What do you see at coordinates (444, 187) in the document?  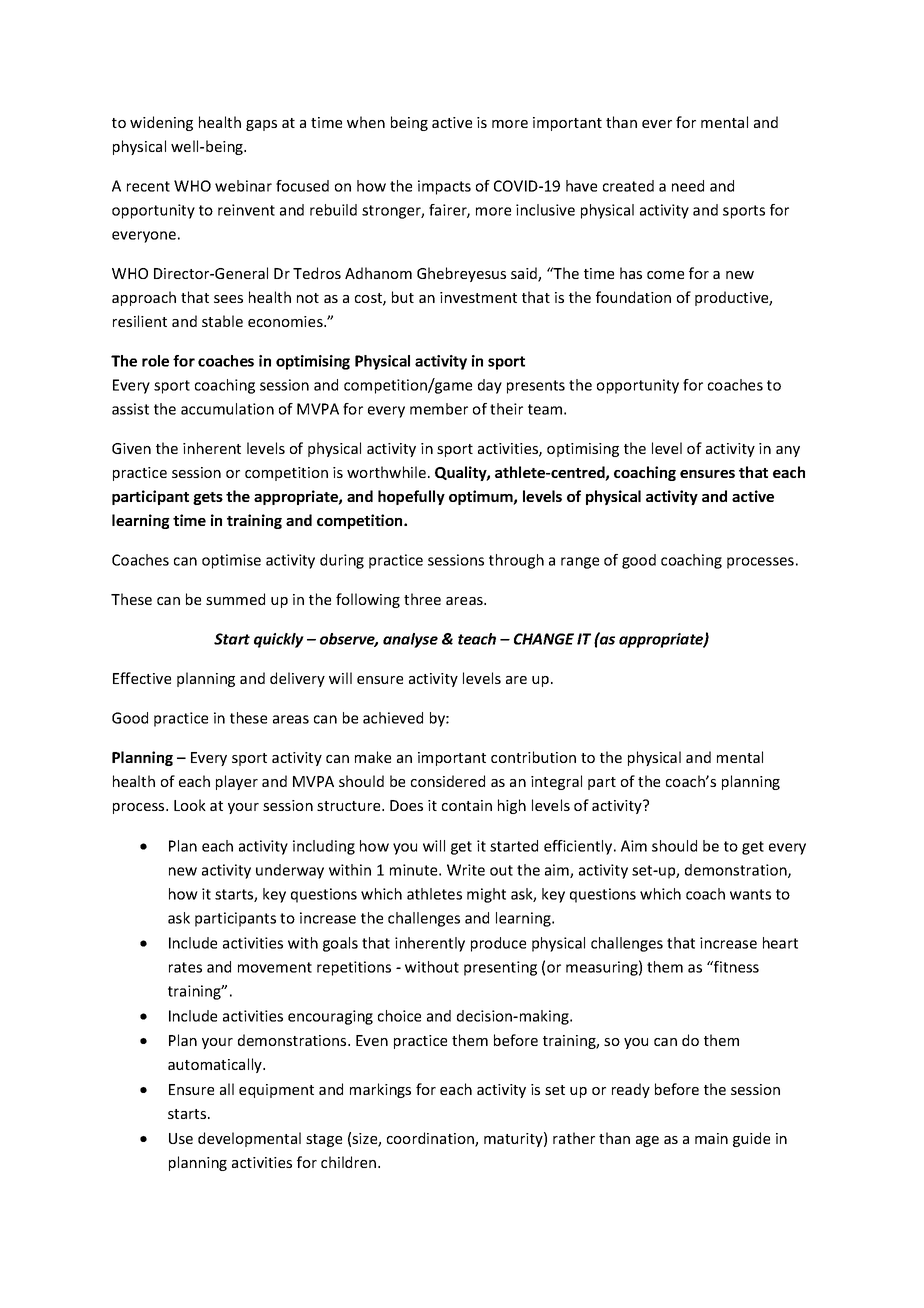 I see `impacts` at bounding box center [444, 187].
